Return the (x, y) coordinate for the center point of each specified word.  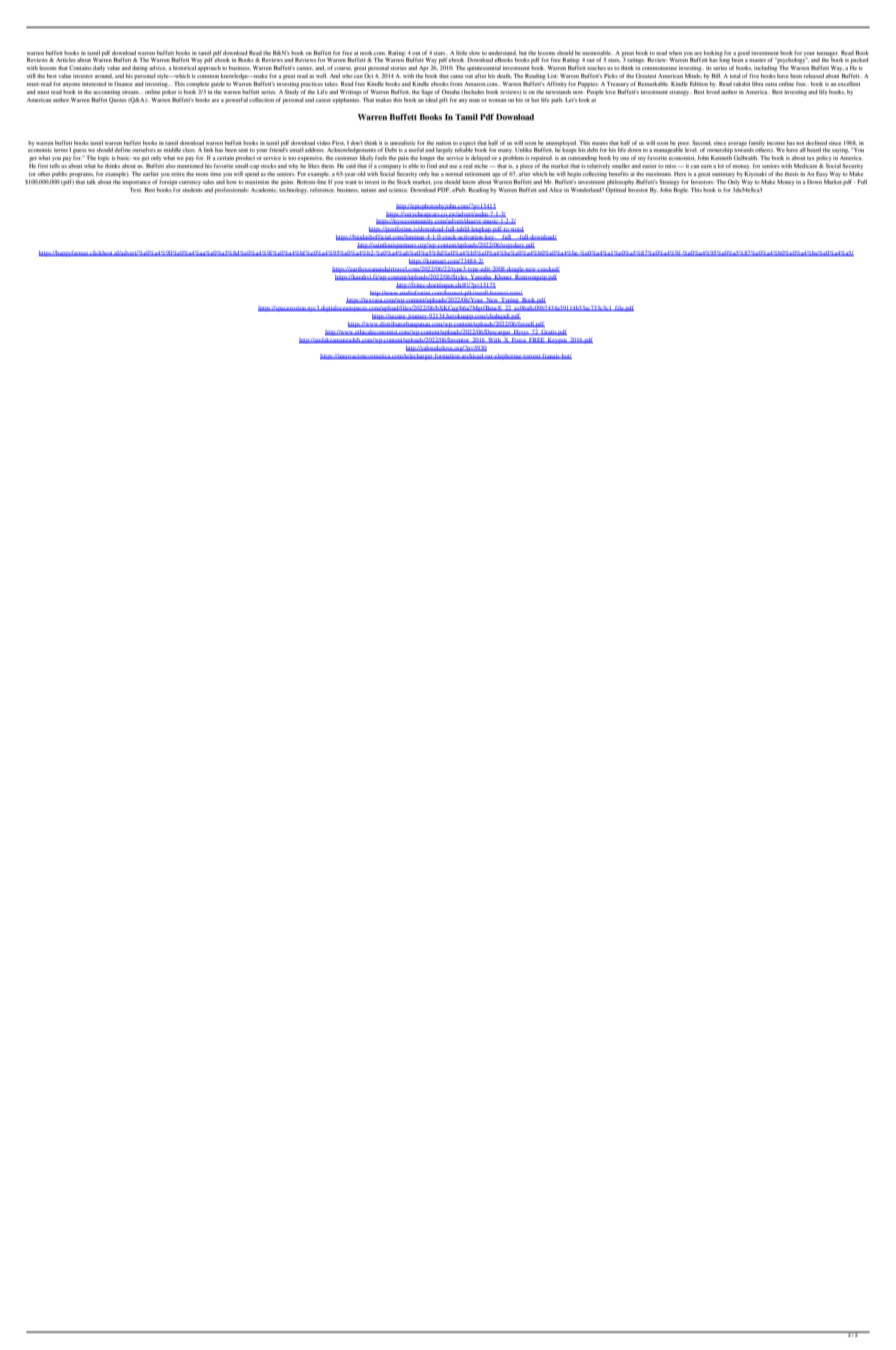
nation (443, 143)
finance (123, 83)
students (192, 188)
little (461, 53)
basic (124, 158)
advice (158, 68)
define (122, 149)
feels (381, 157)
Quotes (118, 99)
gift (443, 100)
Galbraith (746, 157)
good (744, 54)
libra (758, 84)
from (456, 83)
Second (702, 142)
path (557, 101)
